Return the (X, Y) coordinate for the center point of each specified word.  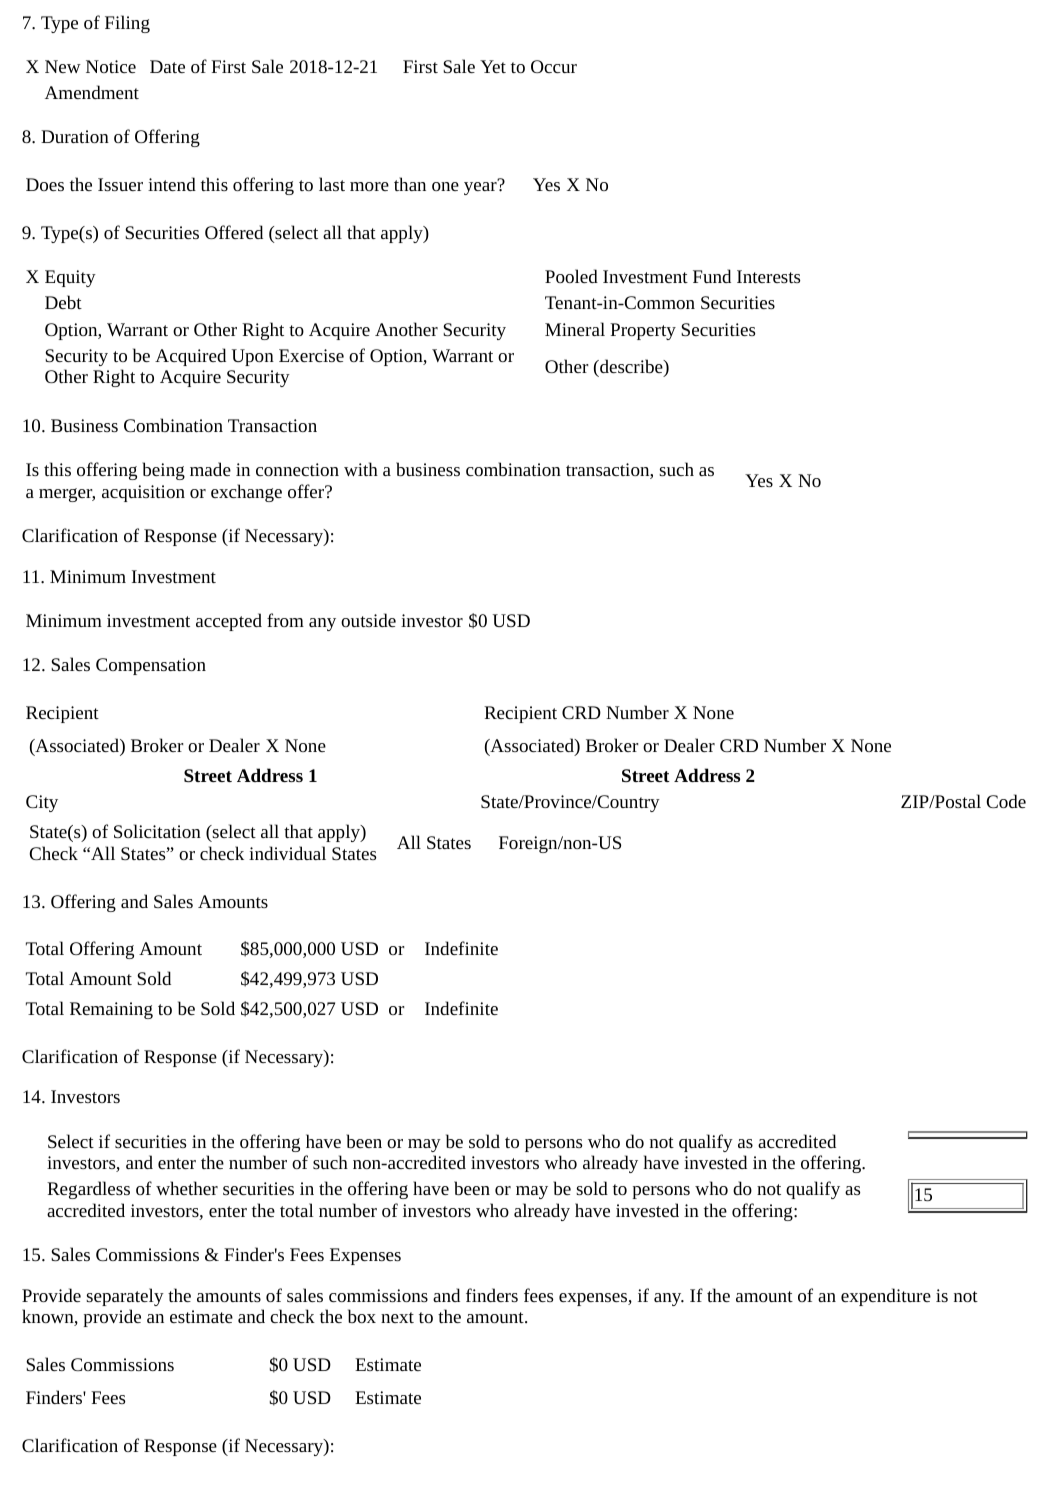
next (397, 1317)
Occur (554, 66)
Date (167, 66)
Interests (768, 276)
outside (368, 620)
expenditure (886, 1297)
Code (1006, 801)
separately (125, 1297)
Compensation (151, 666)
